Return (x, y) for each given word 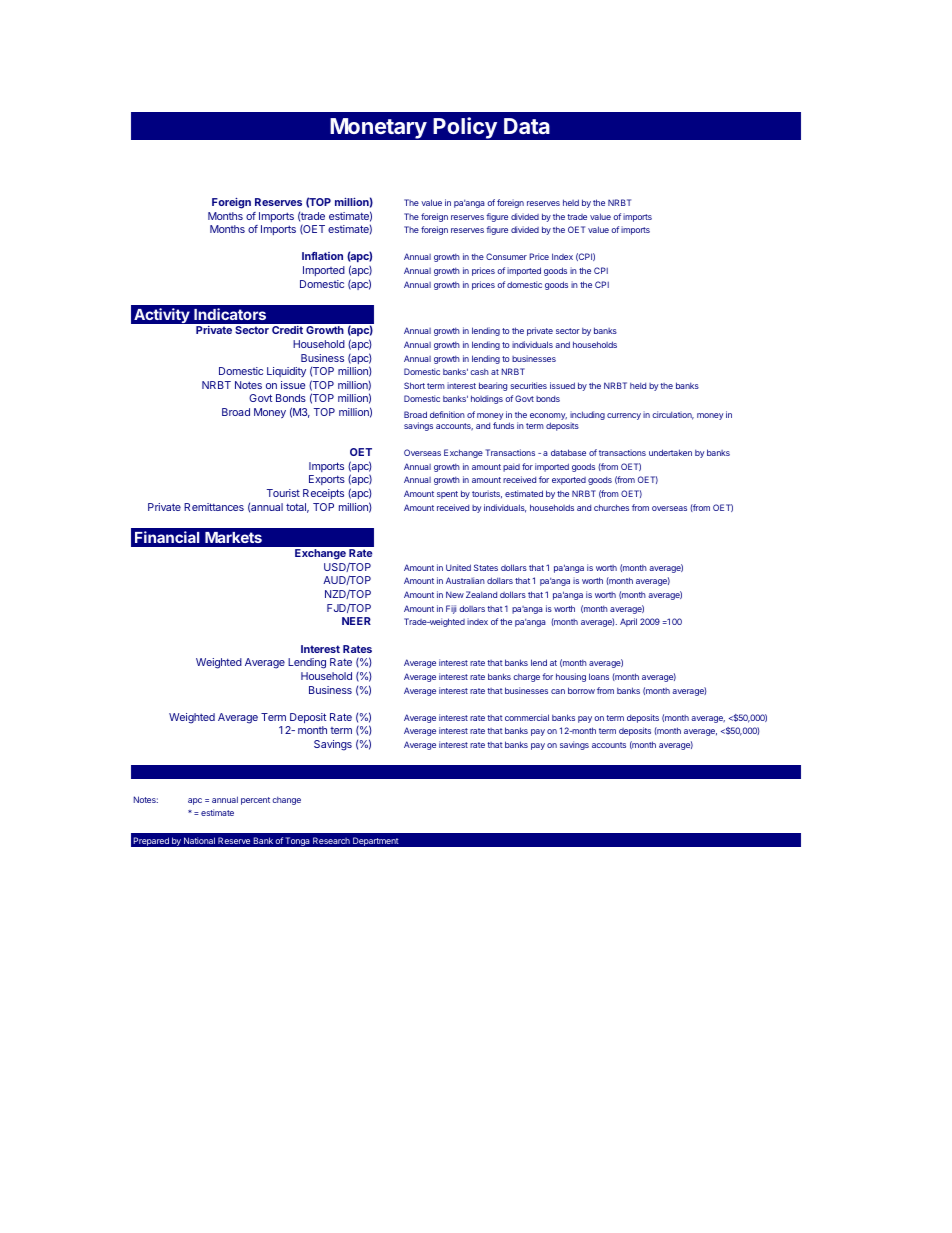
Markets (233, 537)
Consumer (506, 256)
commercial (527, 717)
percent (255, 801)
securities (528, 385)
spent (447, 495)
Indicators (230, 314)
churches (611, 507)
